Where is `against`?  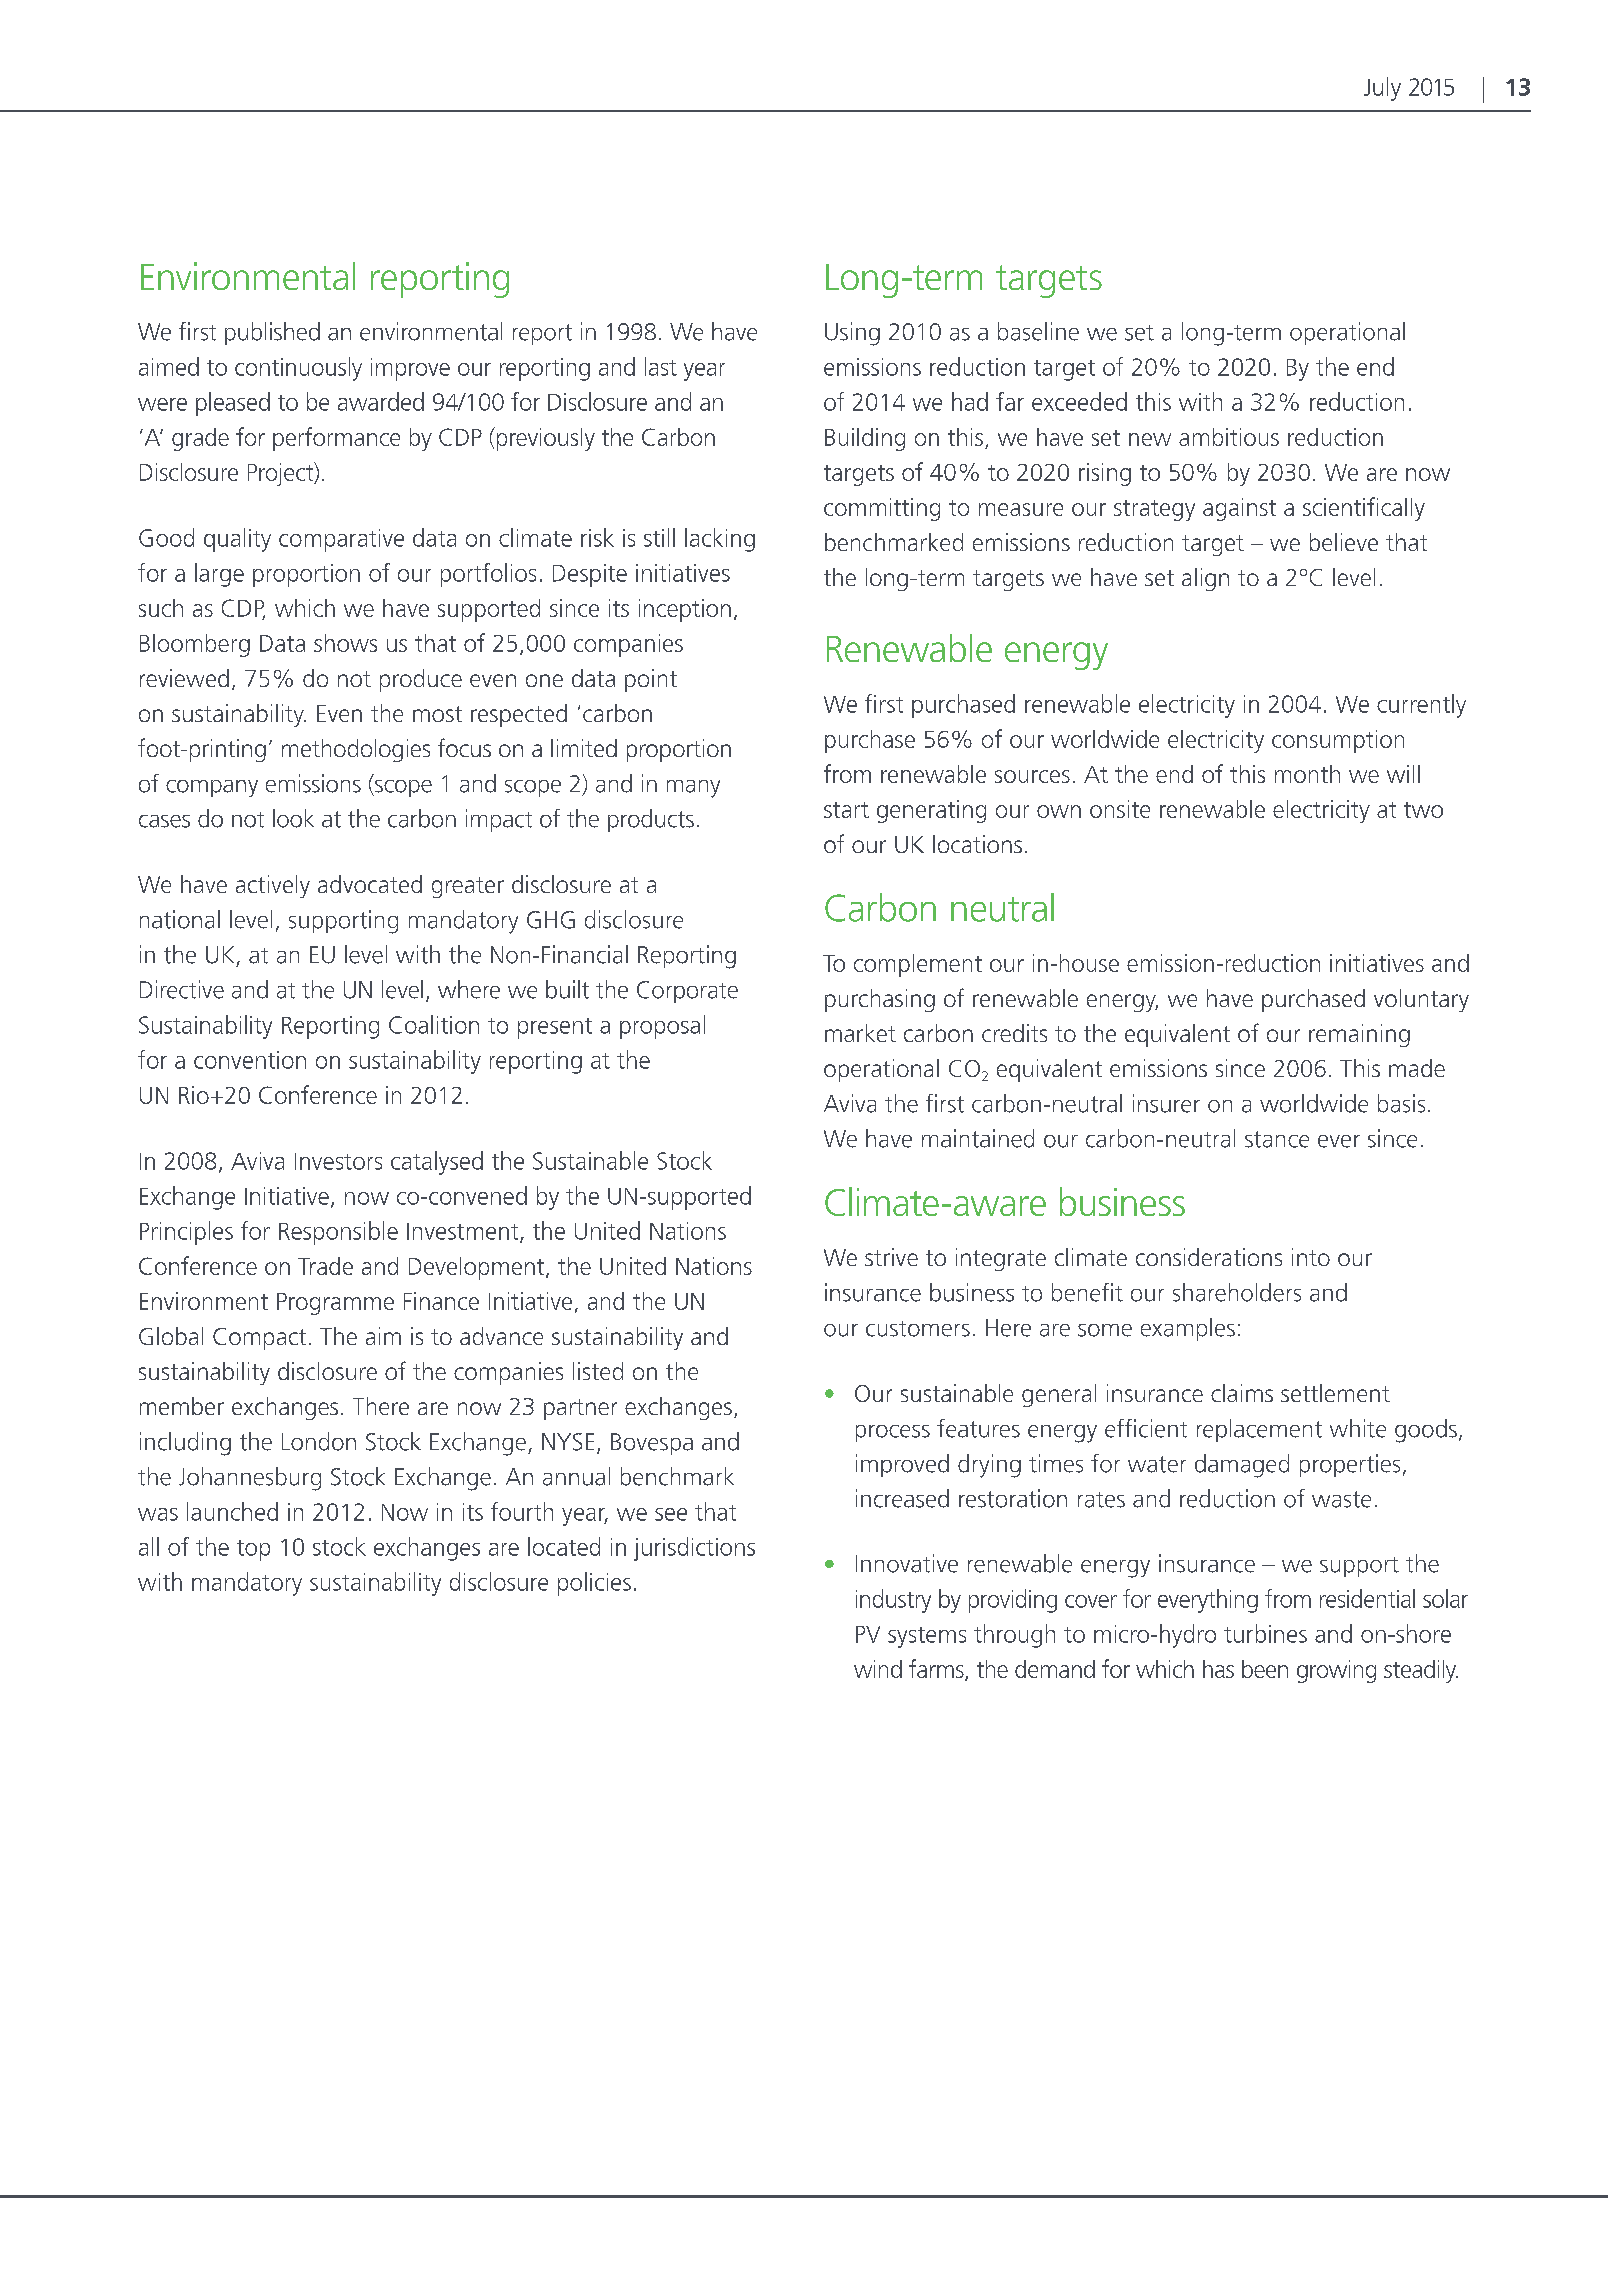 against is located at coordinates (1239, 509).
